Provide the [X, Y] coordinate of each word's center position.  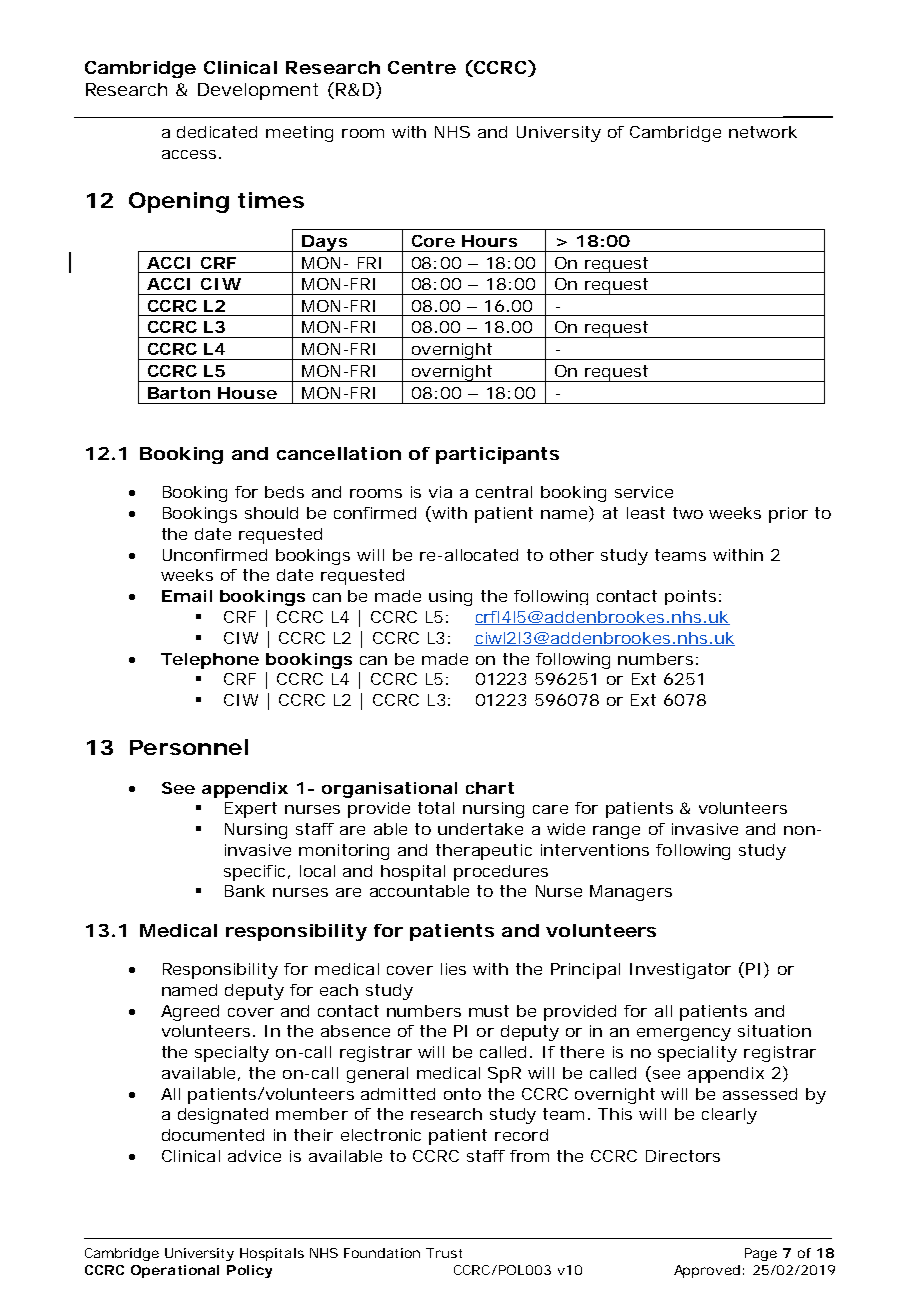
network [763, 132]
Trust [444, 1253]
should [271, 513]
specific [254, 873]
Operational [175, 1271]
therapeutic [484, 852]
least [646, 513]
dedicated [217, 132]
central [504, 492]
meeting [299, 134]
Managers [631, 893]
